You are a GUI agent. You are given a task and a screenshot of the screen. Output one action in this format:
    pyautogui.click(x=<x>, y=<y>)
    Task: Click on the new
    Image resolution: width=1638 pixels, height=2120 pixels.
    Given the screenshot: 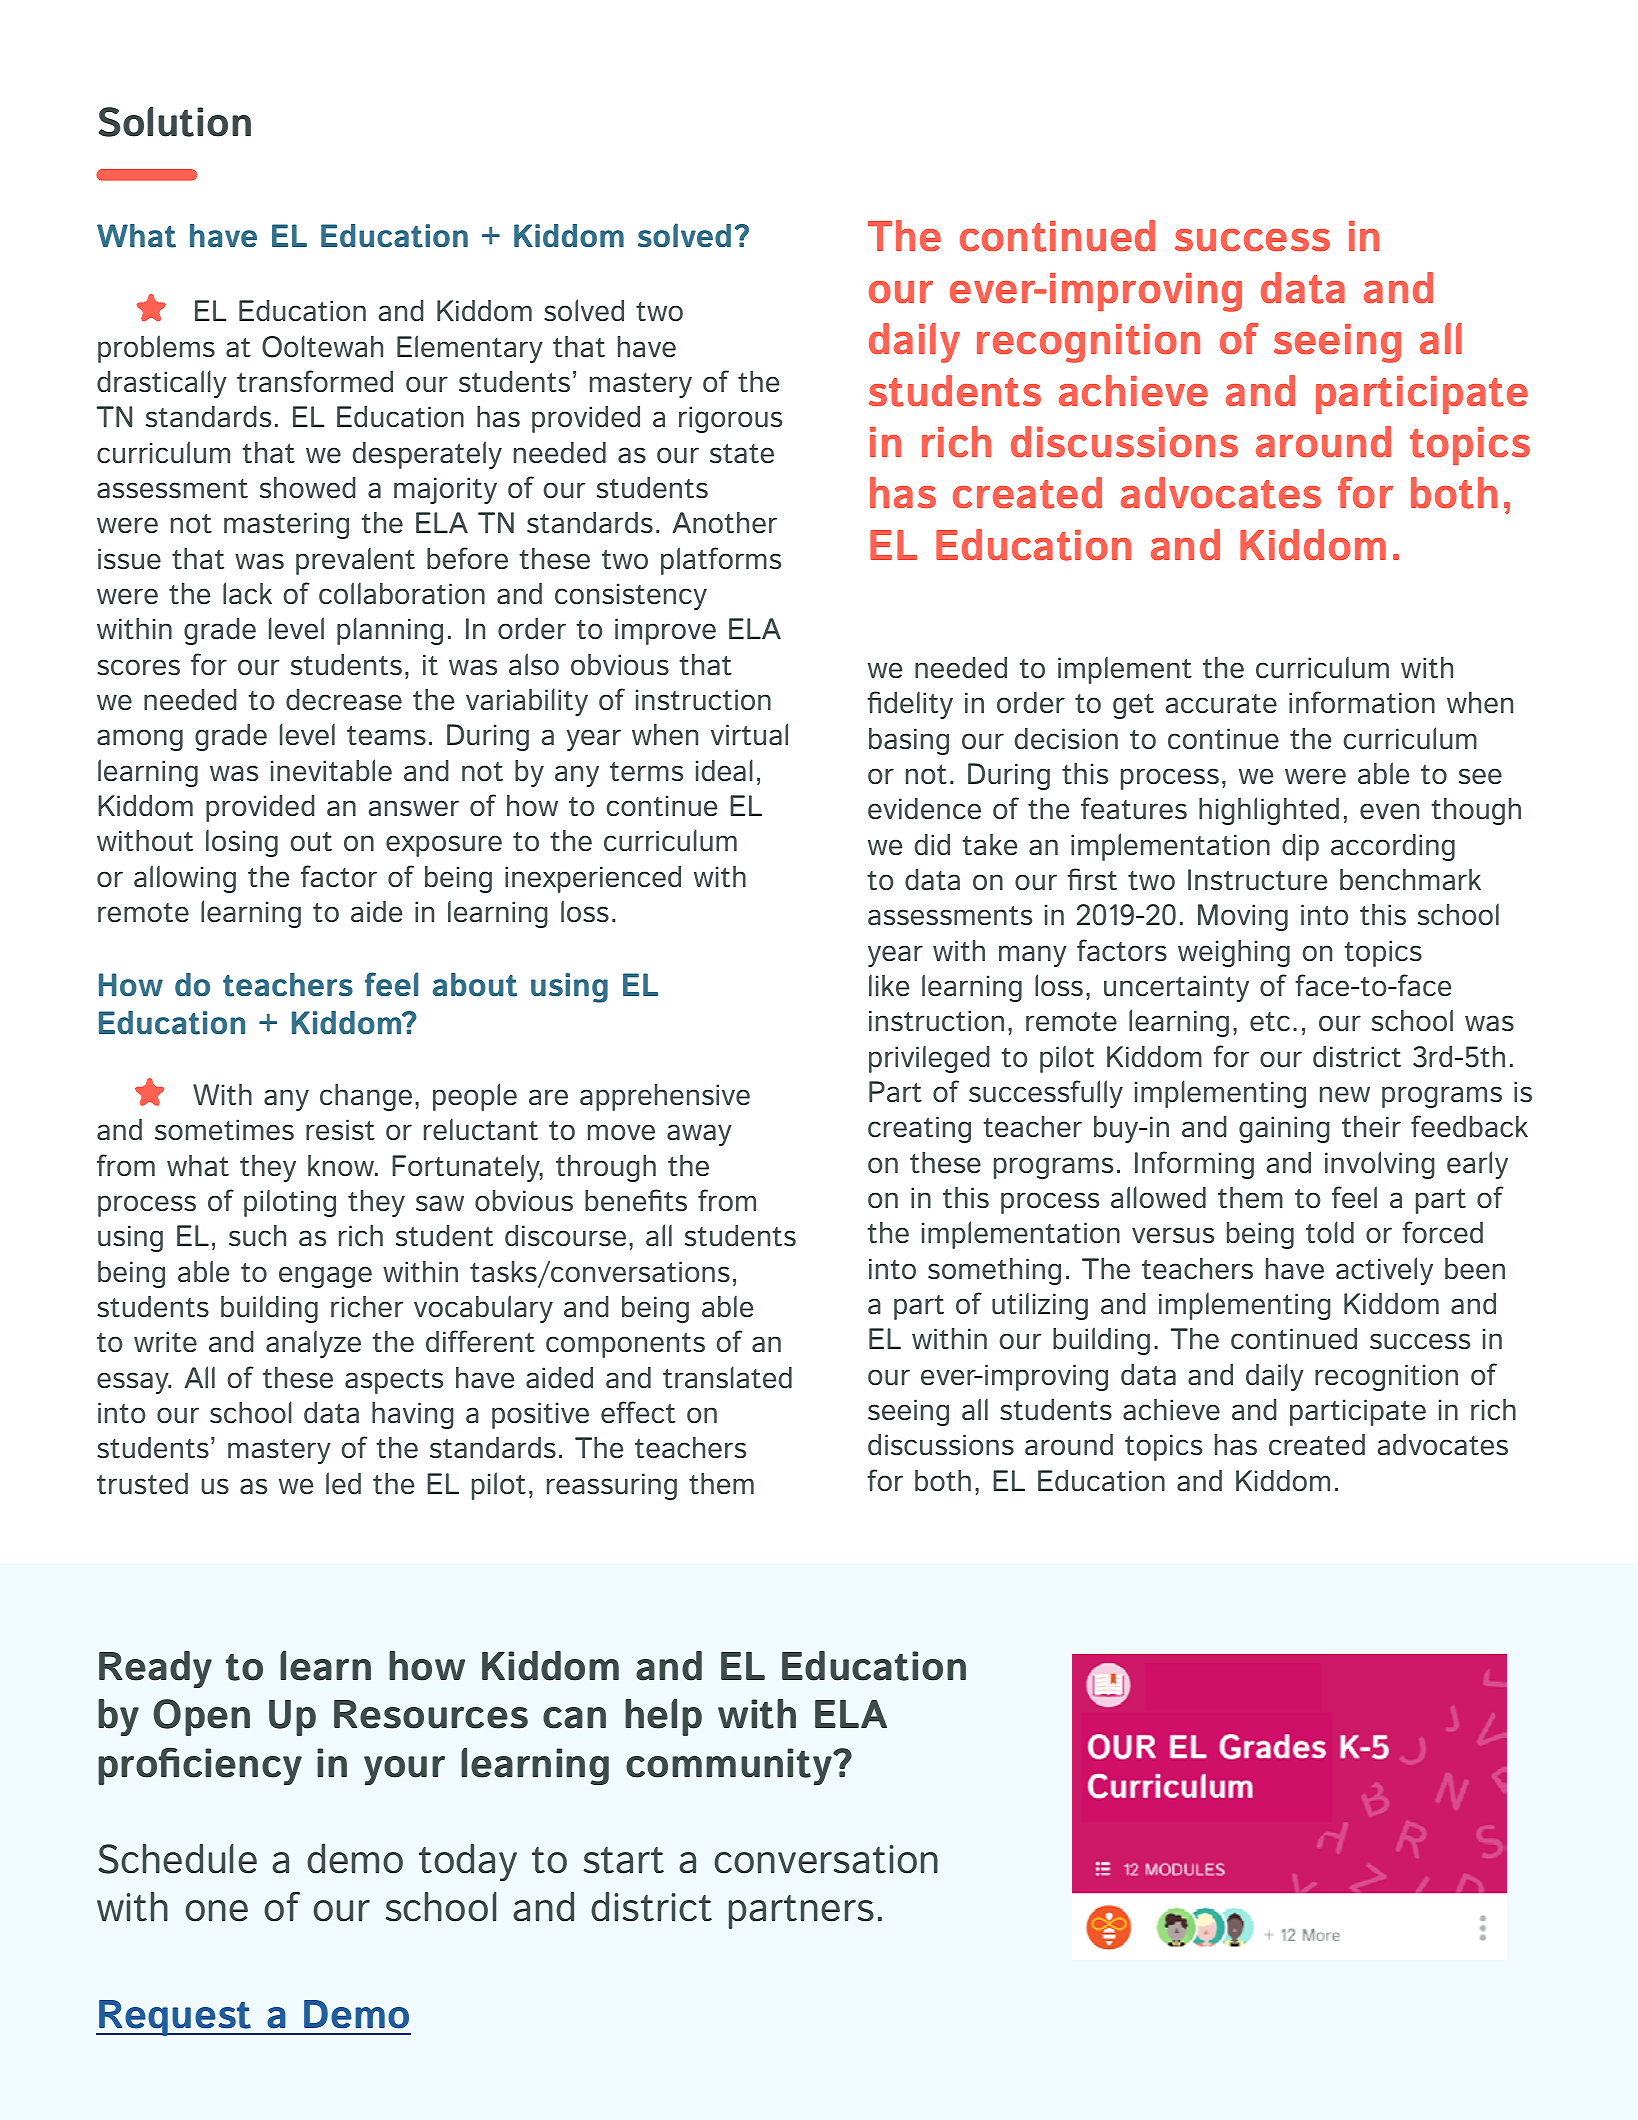 What is the action you would take?
    pyautogui.click(x=1345, y=1094)
